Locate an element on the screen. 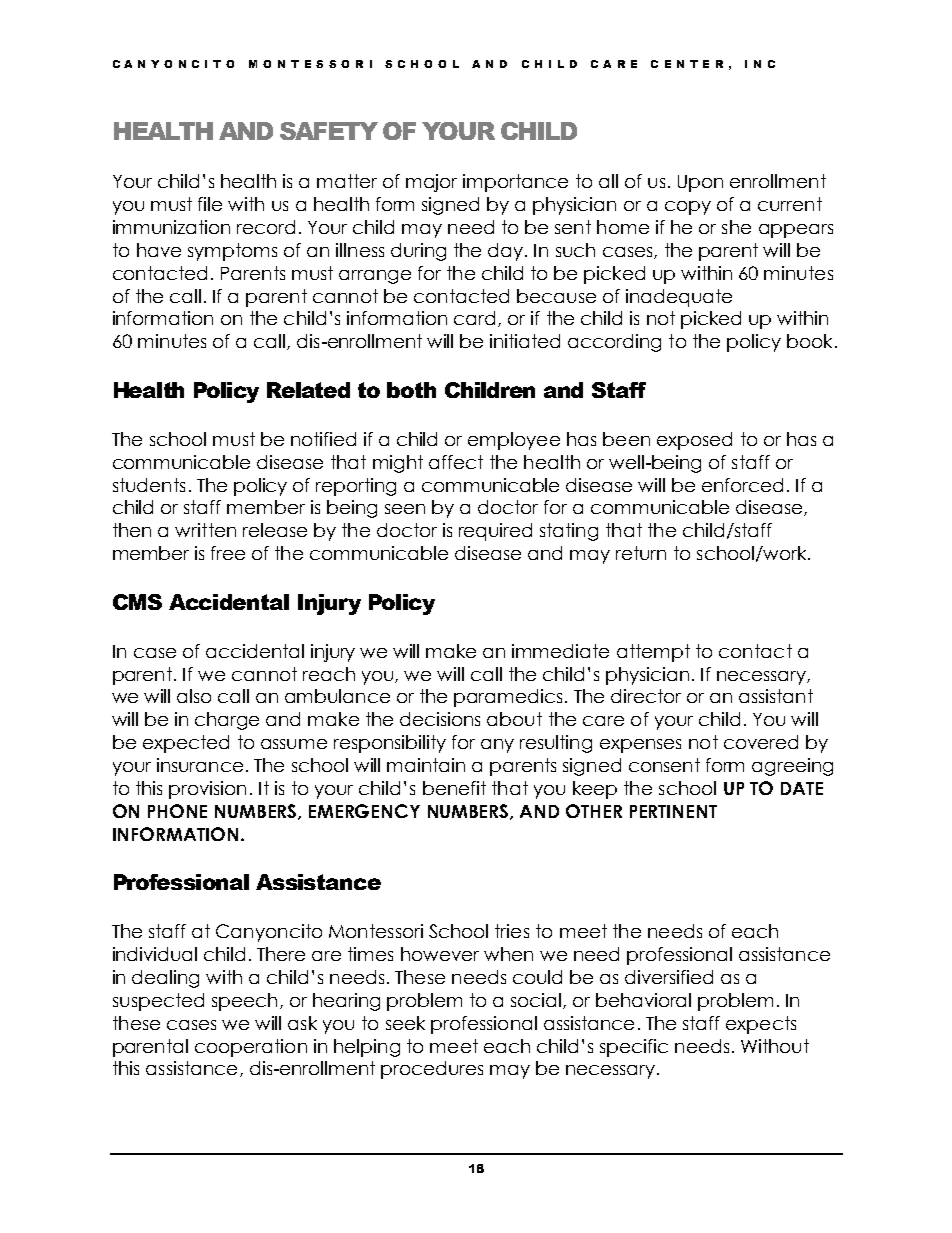 The height and width of the screenshot is (1233, 952). attempt is located at coordinates (653, 653).
